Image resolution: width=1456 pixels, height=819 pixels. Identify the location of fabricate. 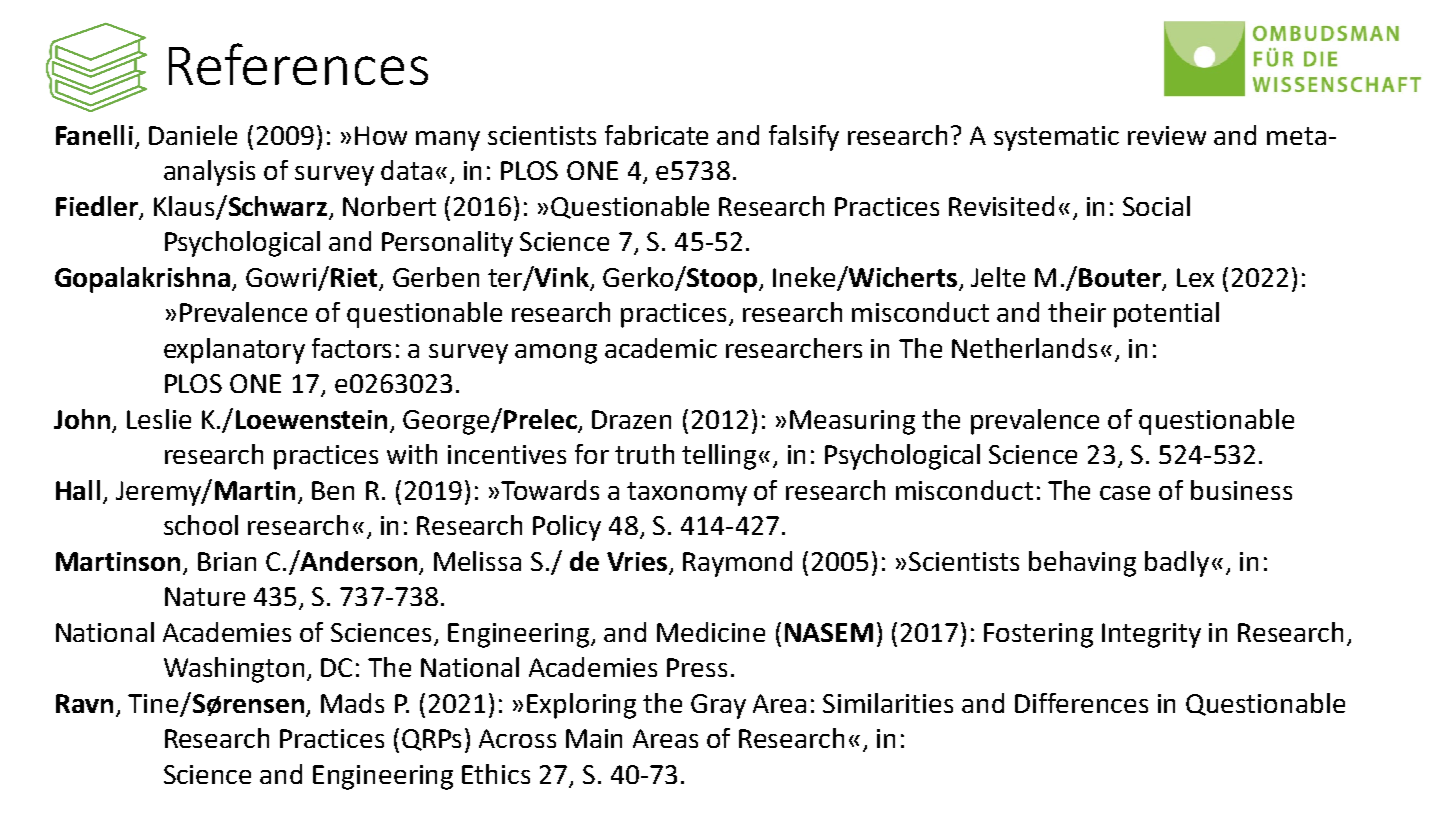
(656, 135).
